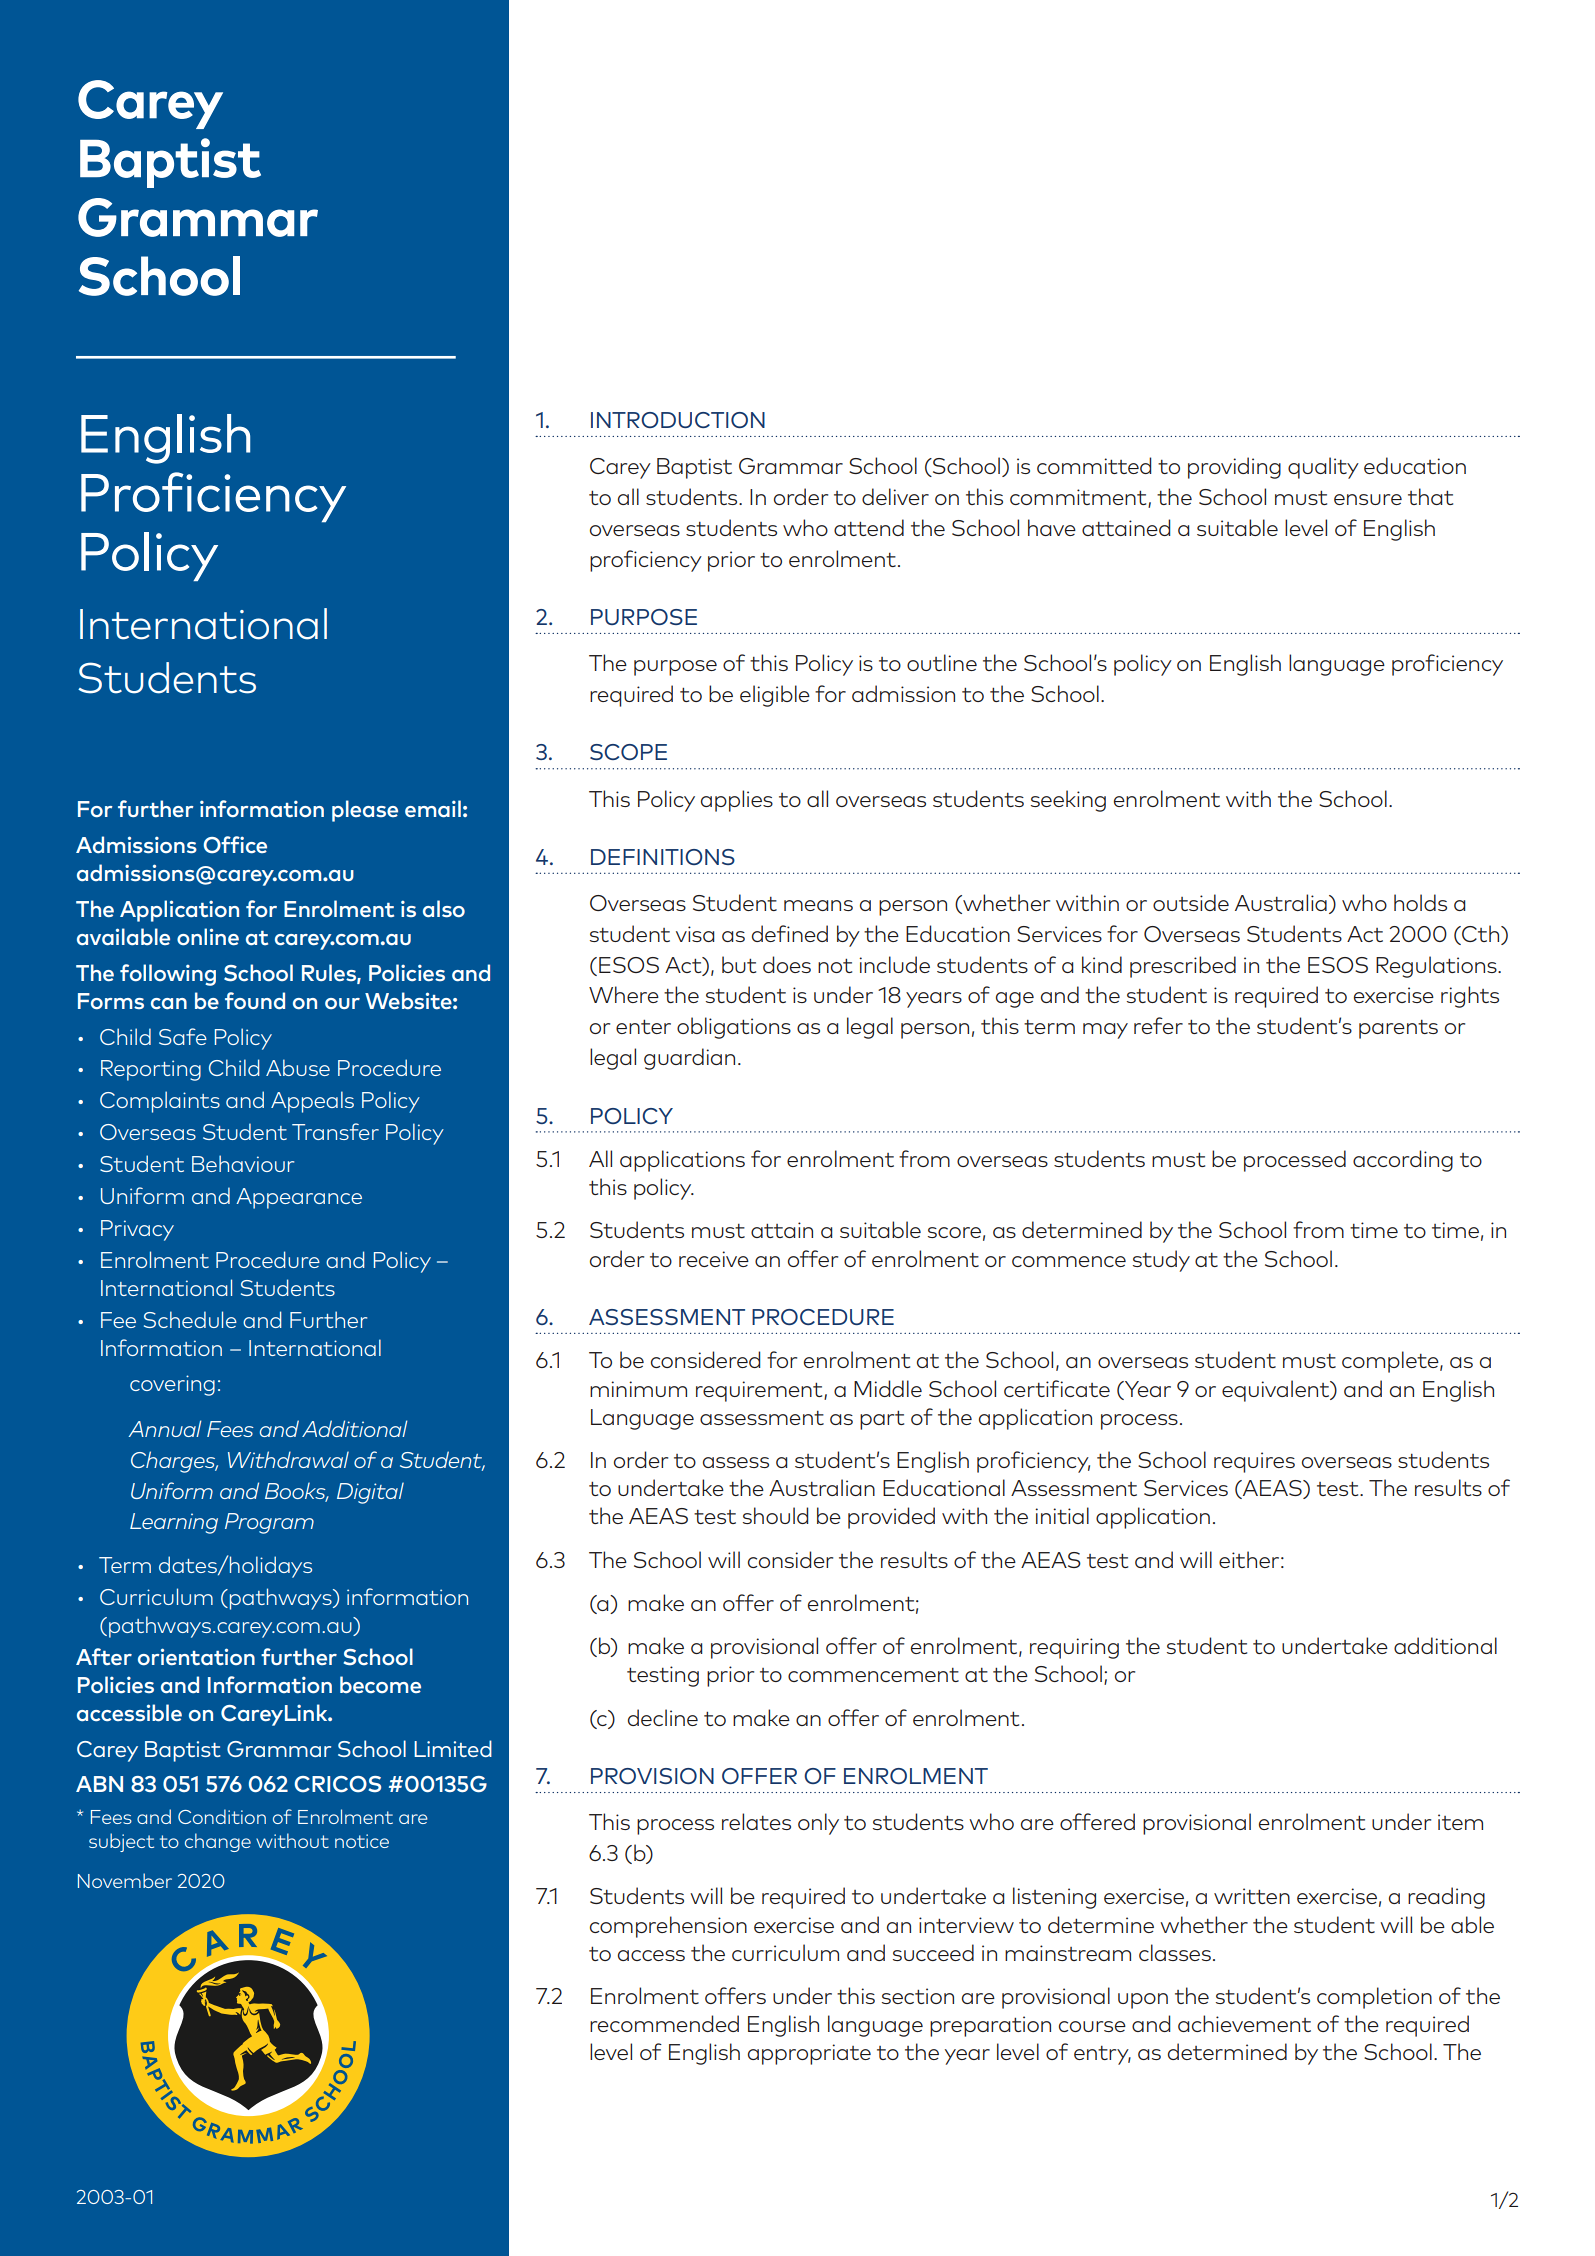 This screenshot has height=2256, width=1595. I want to click on Appearance, so click(299, 1198).
